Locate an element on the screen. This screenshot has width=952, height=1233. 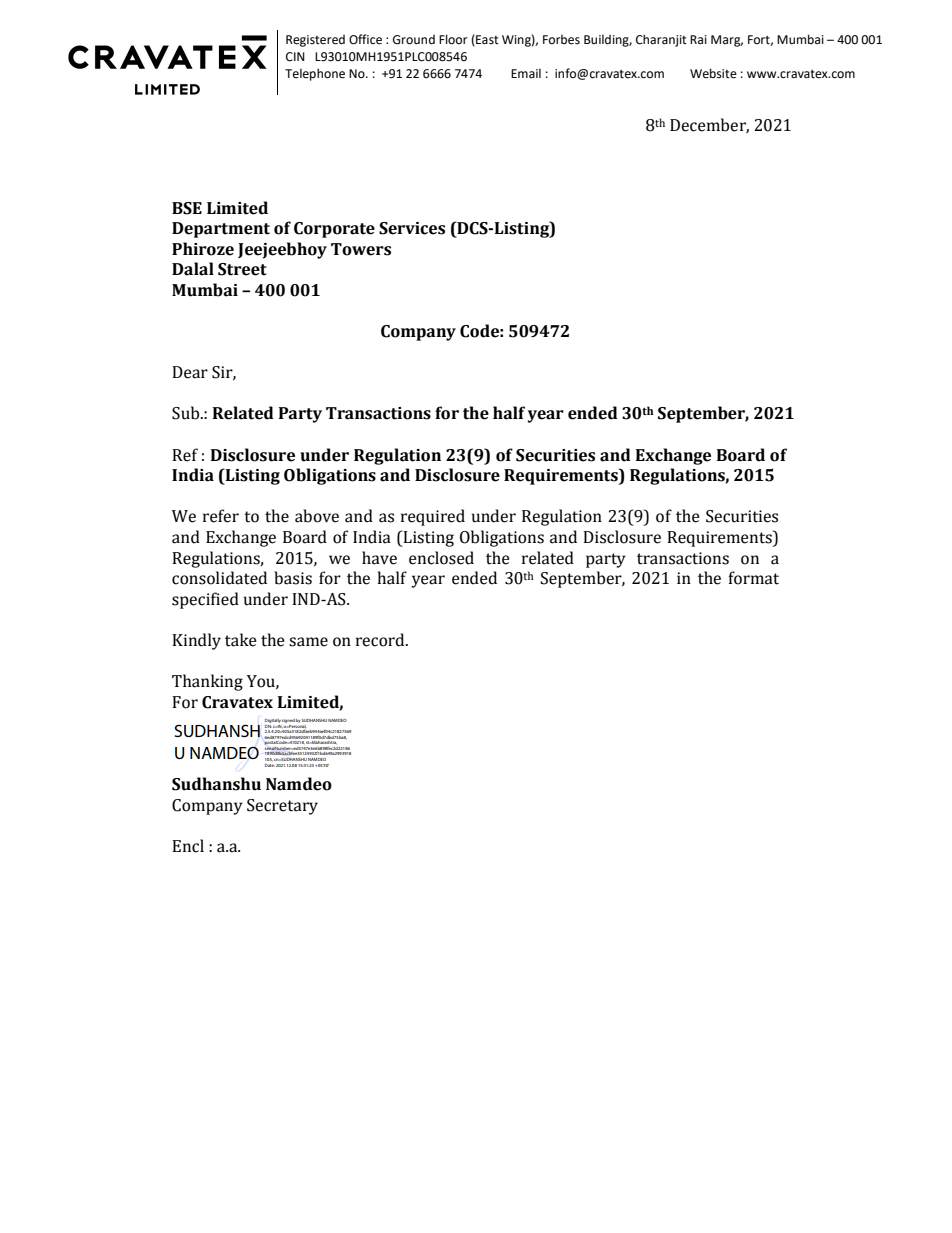
Website is located at coordinates (713, 73).
